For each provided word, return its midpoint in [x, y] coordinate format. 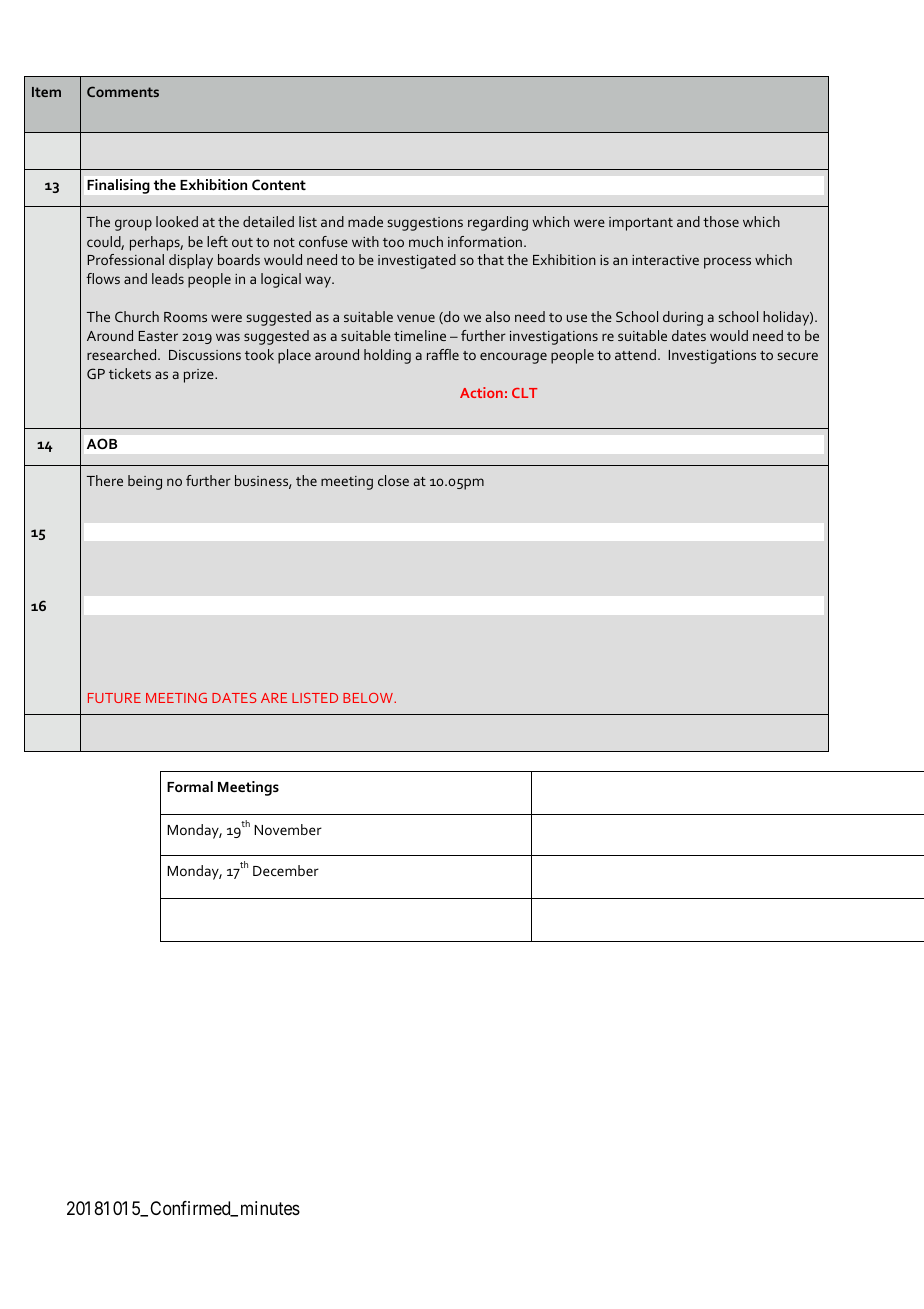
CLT [524, 393]
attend [635, 354]
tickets [130, 373]
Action [481, 392]
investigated [417, 261]
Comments [123, 91]
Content [279, 184]
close [393, 480]
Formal [190, 786]
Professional [125, 259]
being [145, 482]
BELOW [369, 698]
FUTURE [114, 698]
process [727, 263]
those [721, 221]
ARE [274, 698]
